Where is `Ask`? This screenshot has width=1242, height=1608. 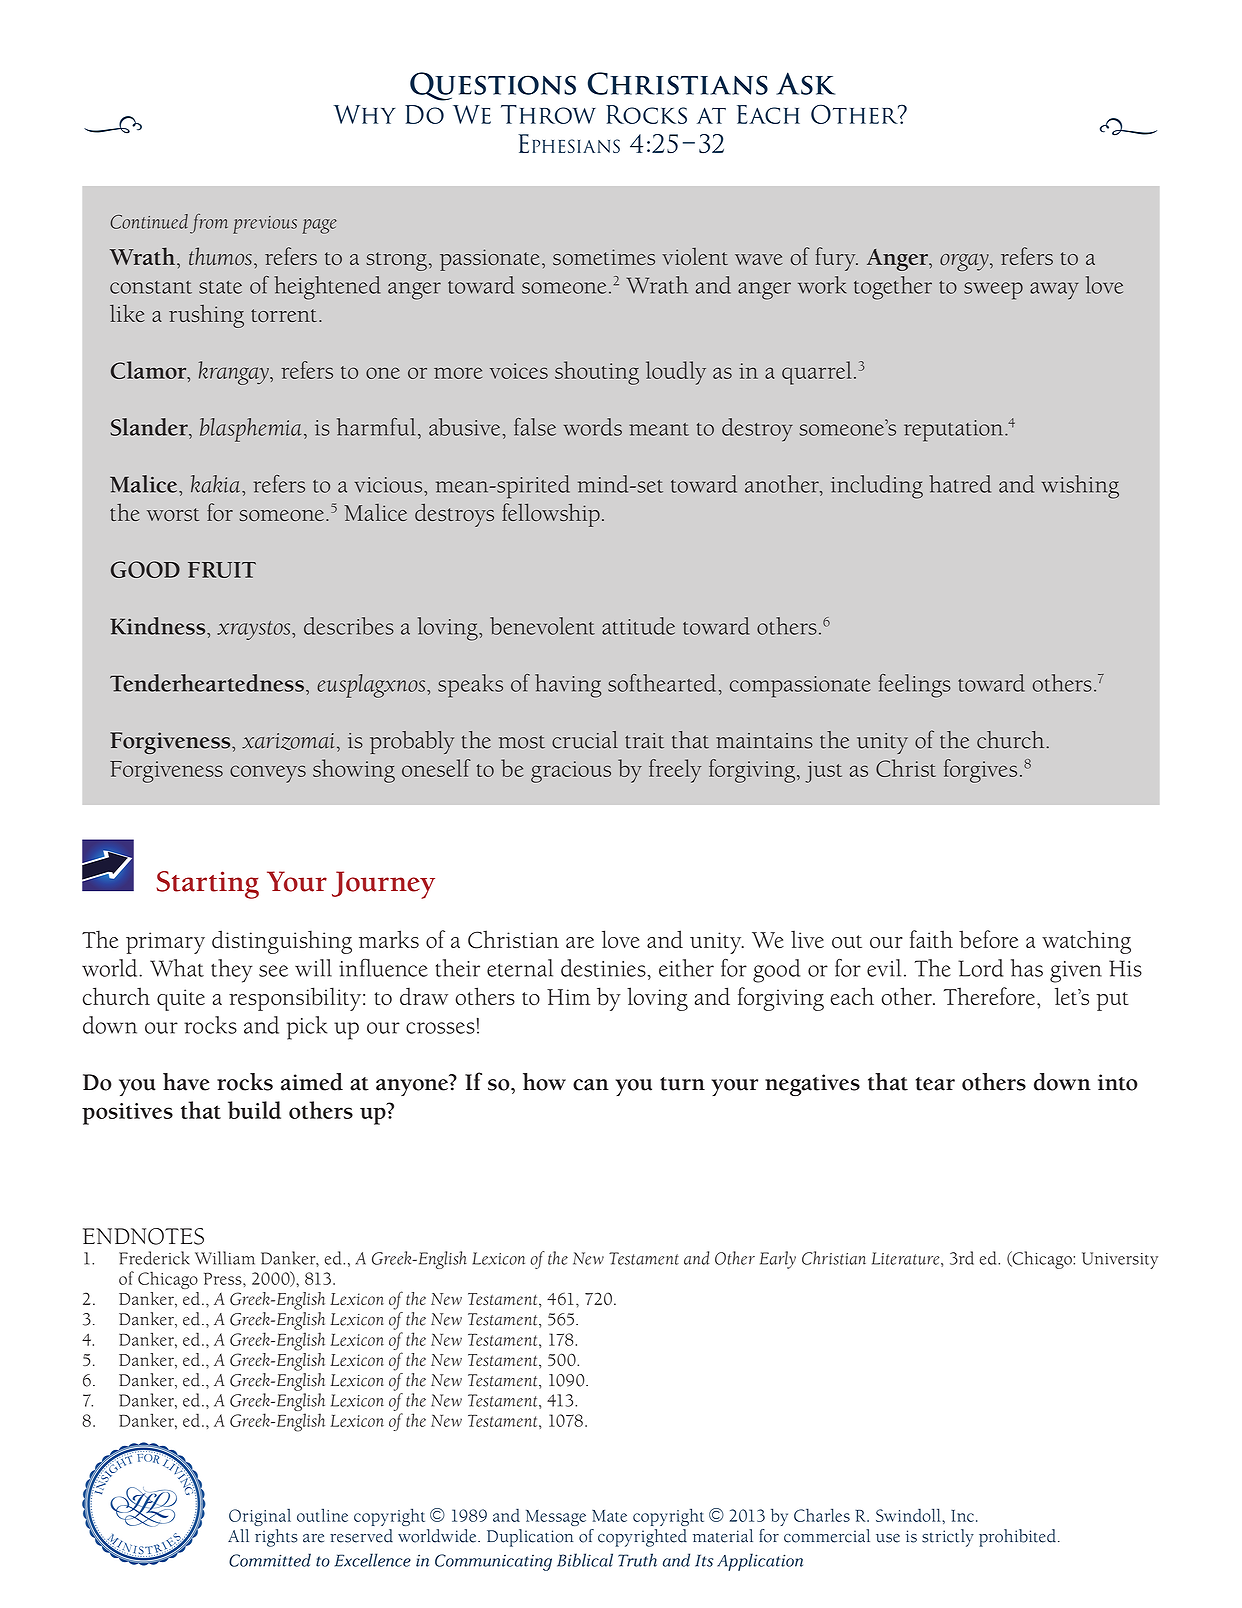
Ask is located at coordinates (805, 83).
